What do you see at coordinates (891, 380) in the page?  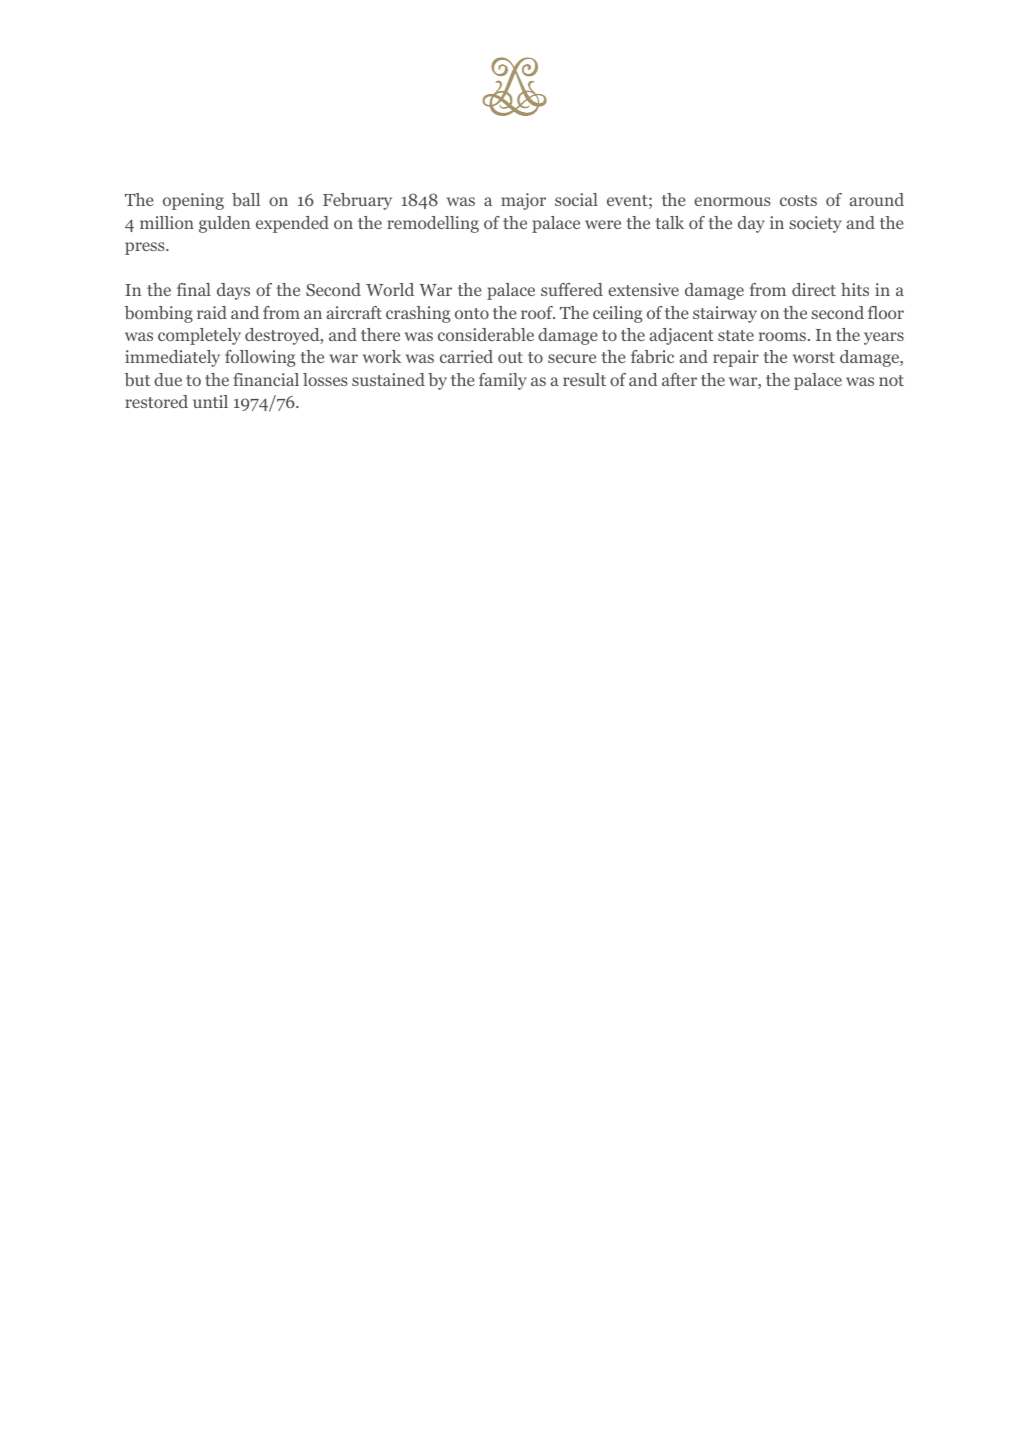 I see `not` at bounding box center [891, 380].
